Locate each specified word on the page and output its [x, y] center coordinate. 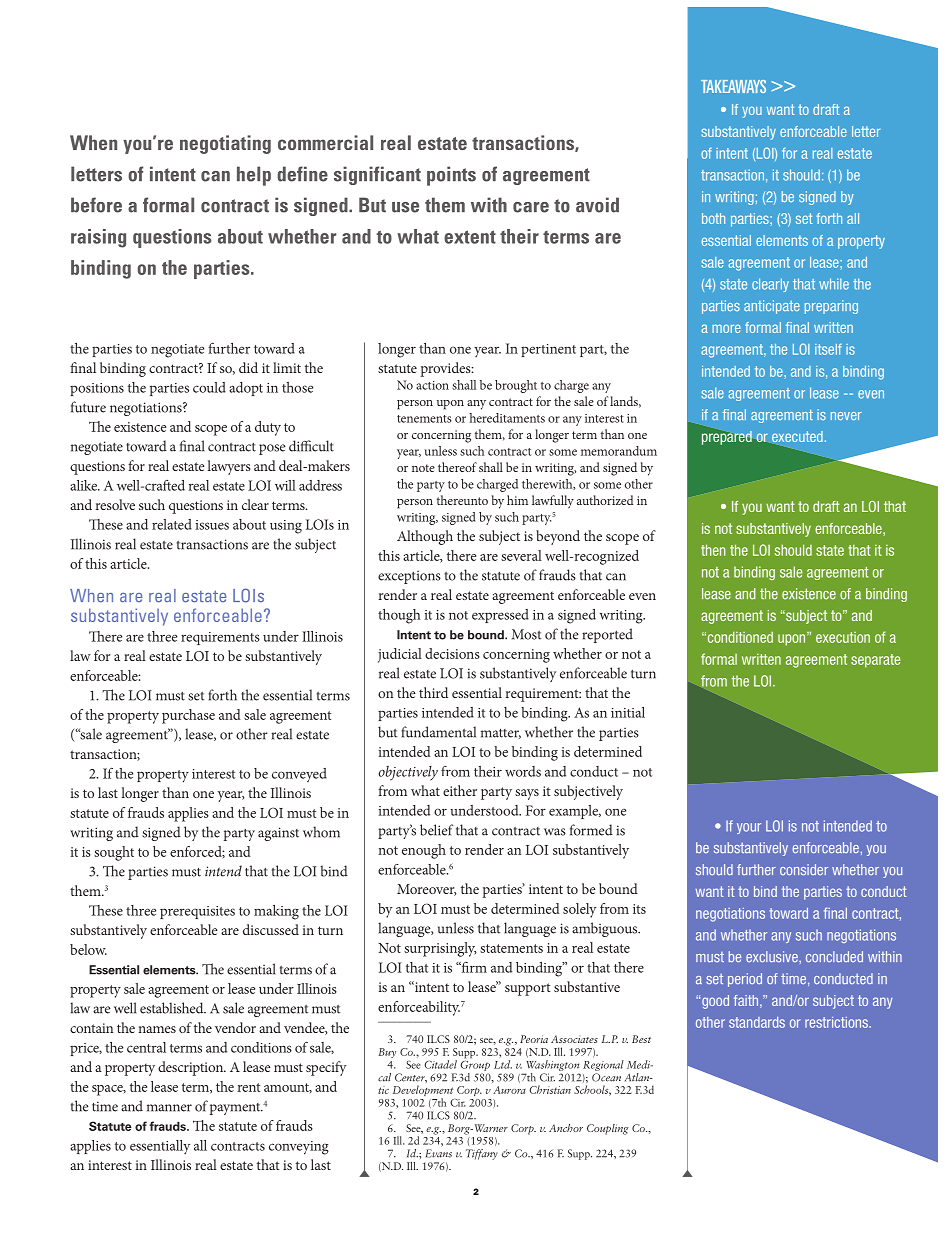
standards [757, 1022]
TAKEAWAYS [733, 86]
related [172, 524]
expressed [500, 616]
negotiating [225, 144]
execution [843, 637]
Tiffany [482, 1154]
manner [169, 1108]
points [451, 176]
